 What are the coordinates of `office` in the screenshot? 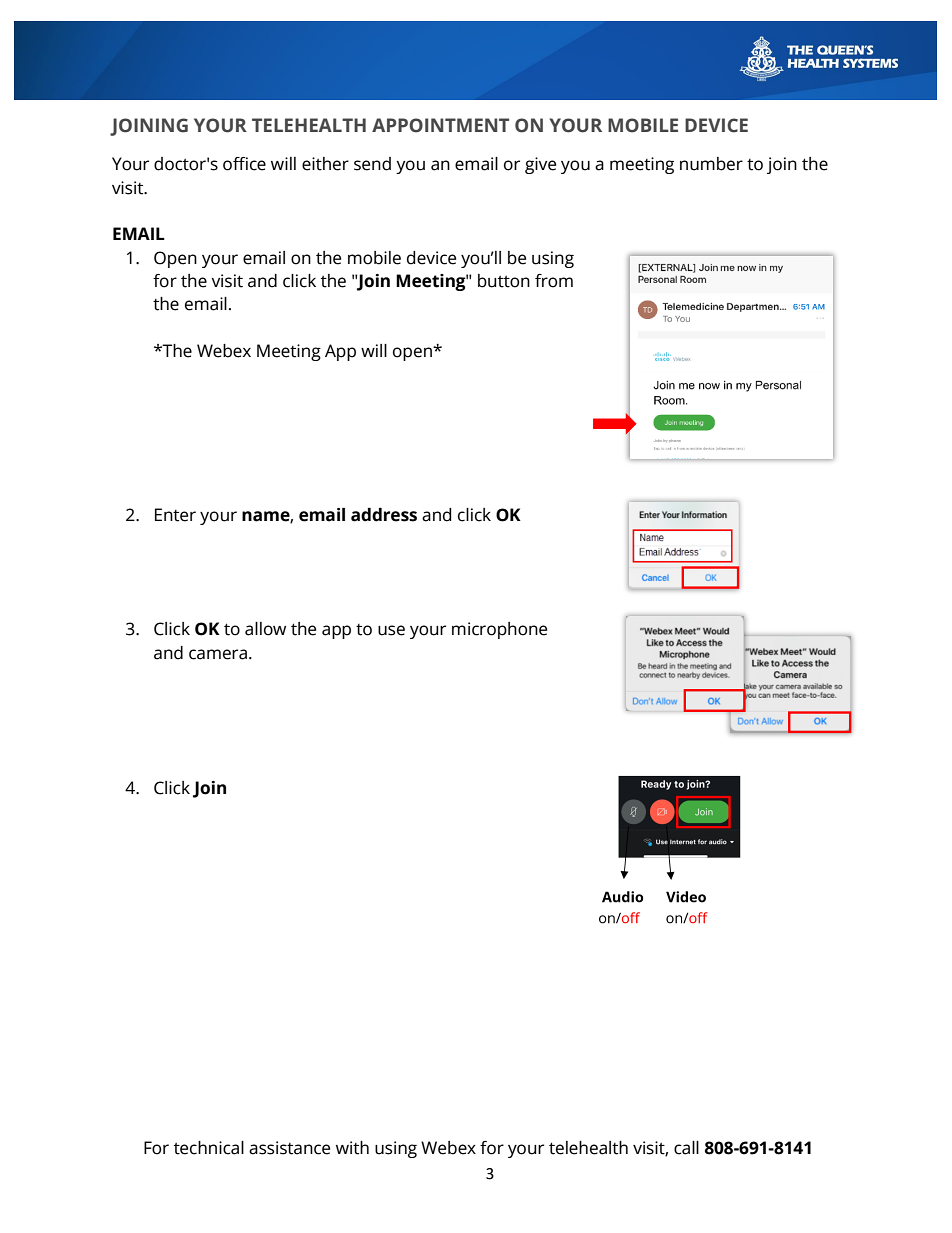 It's located at (244, 164).
